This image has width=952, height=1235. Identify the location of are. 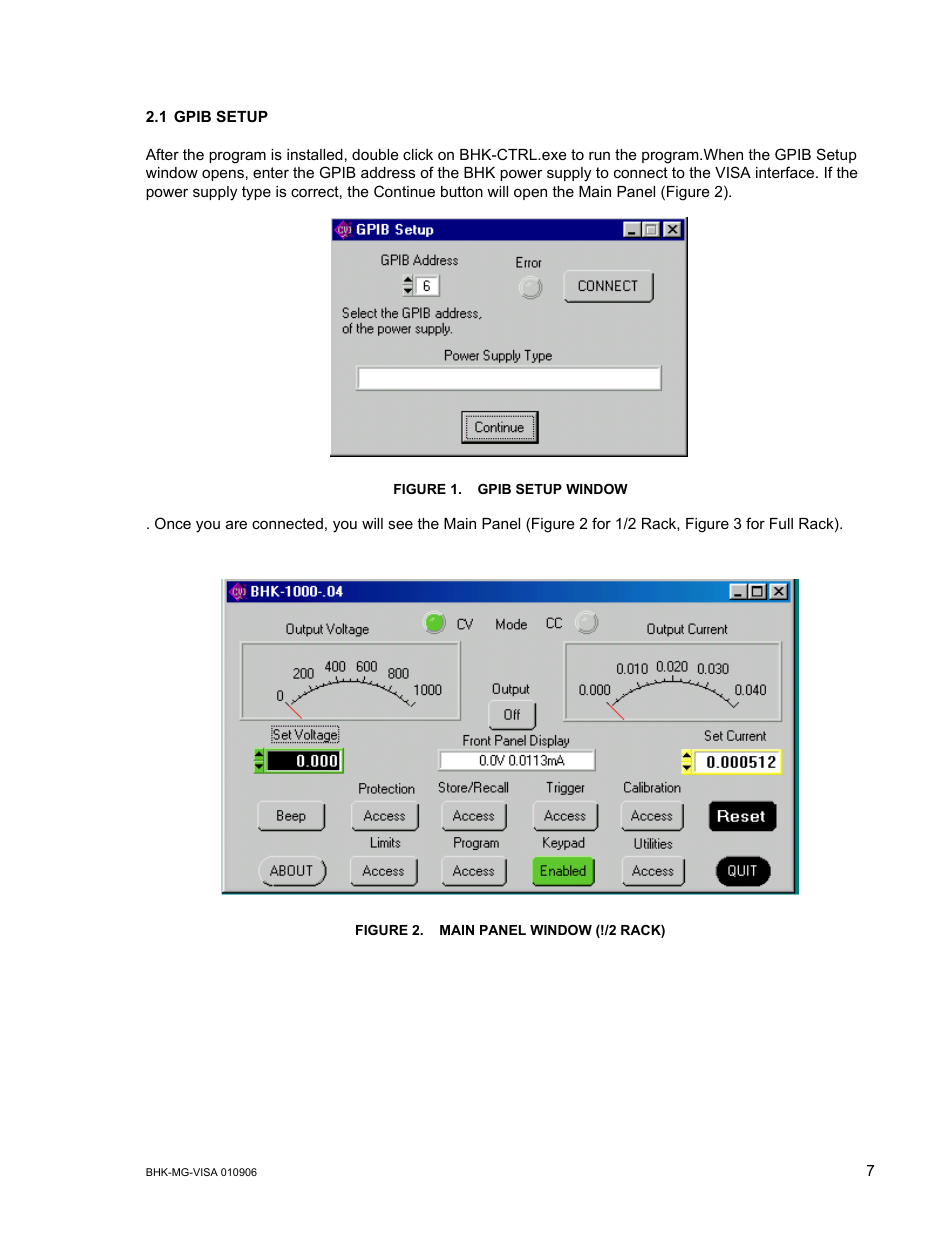
(236, 524).
